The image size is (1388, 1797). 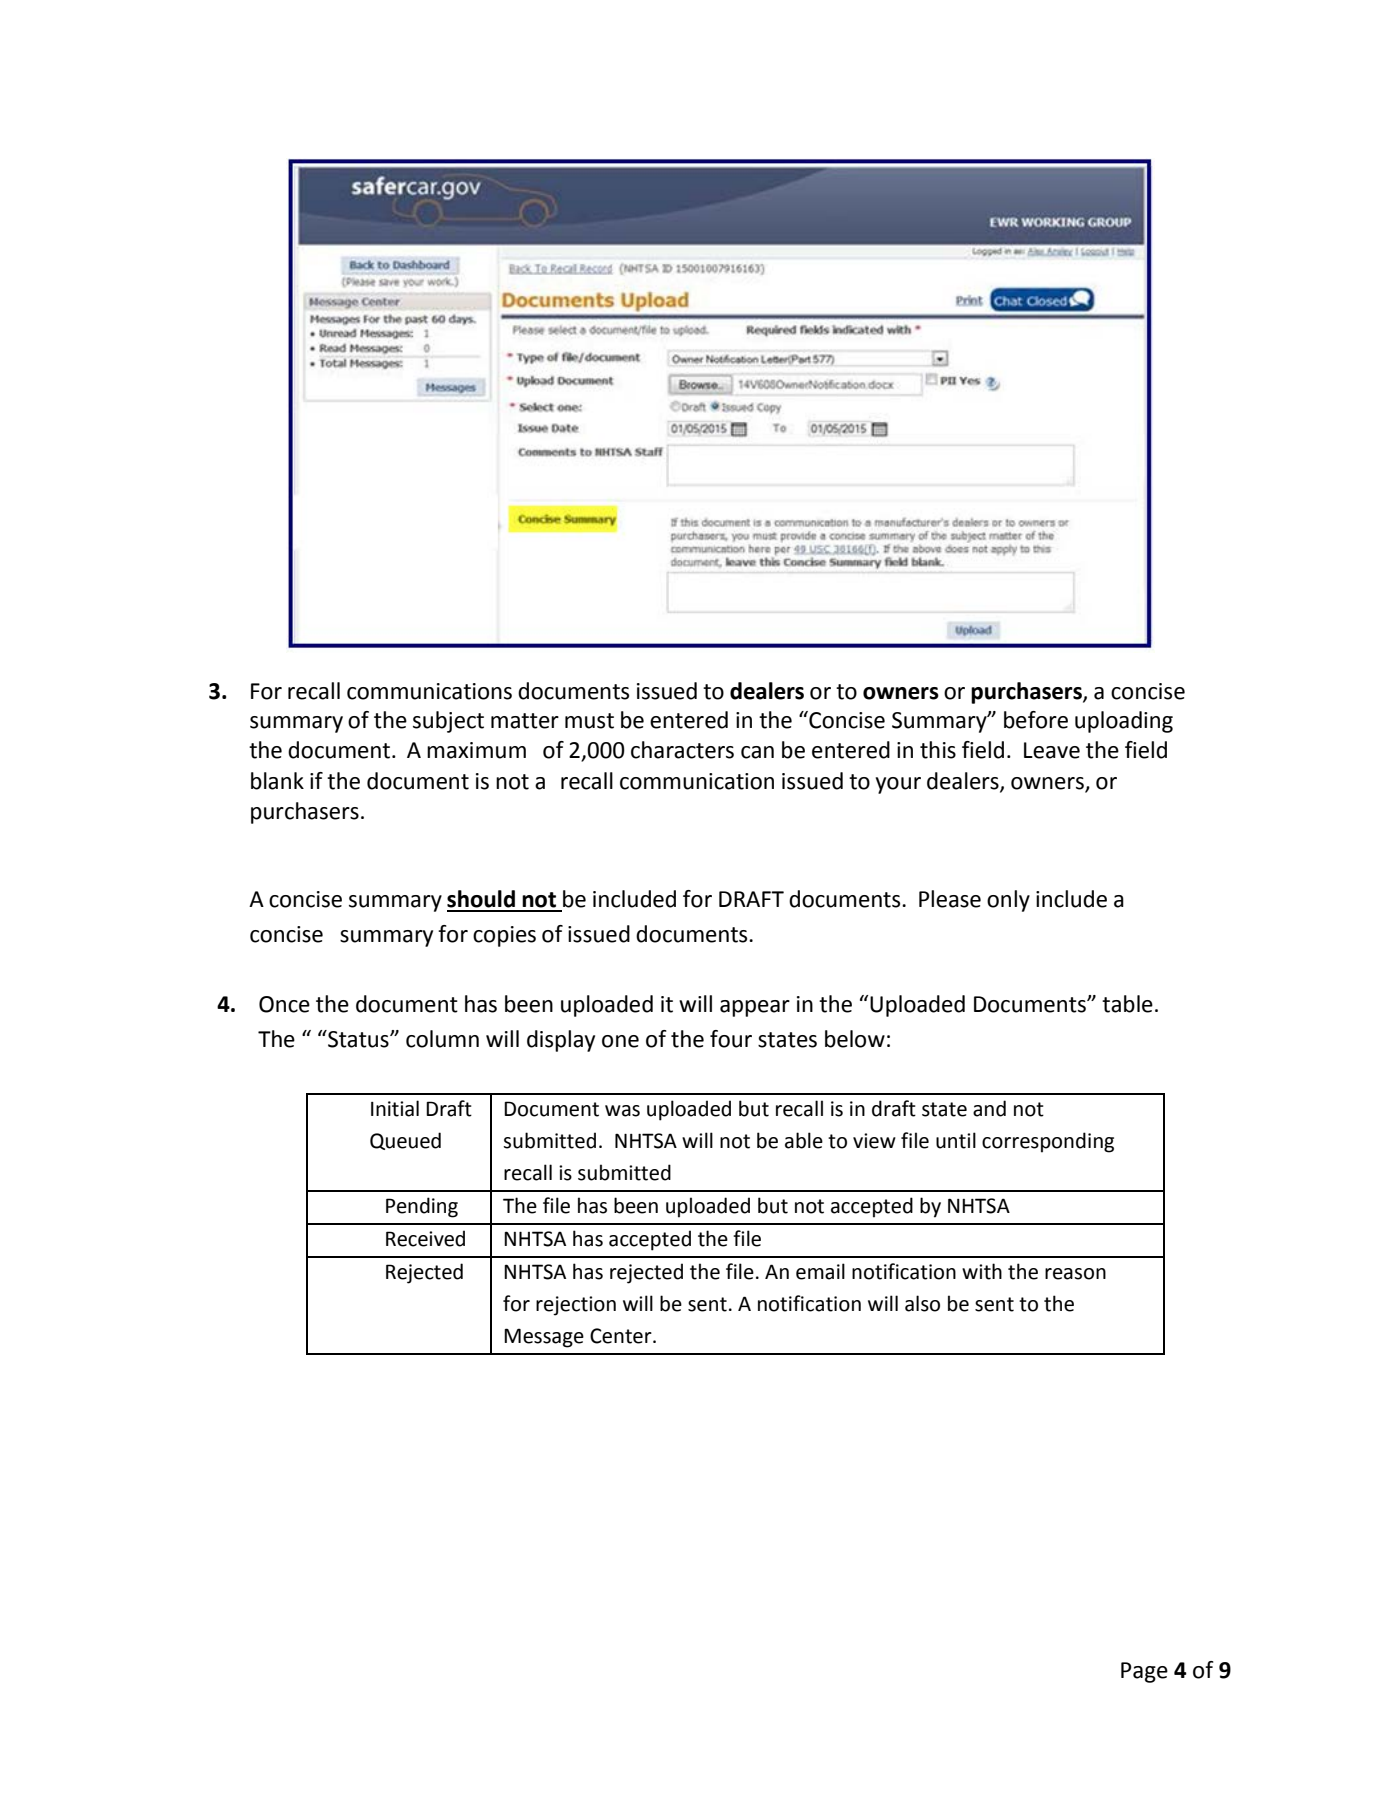 What do you see at coordinates (922, 1303) in the screenshot?
I see `also` at bounding box center [922, 1303].
